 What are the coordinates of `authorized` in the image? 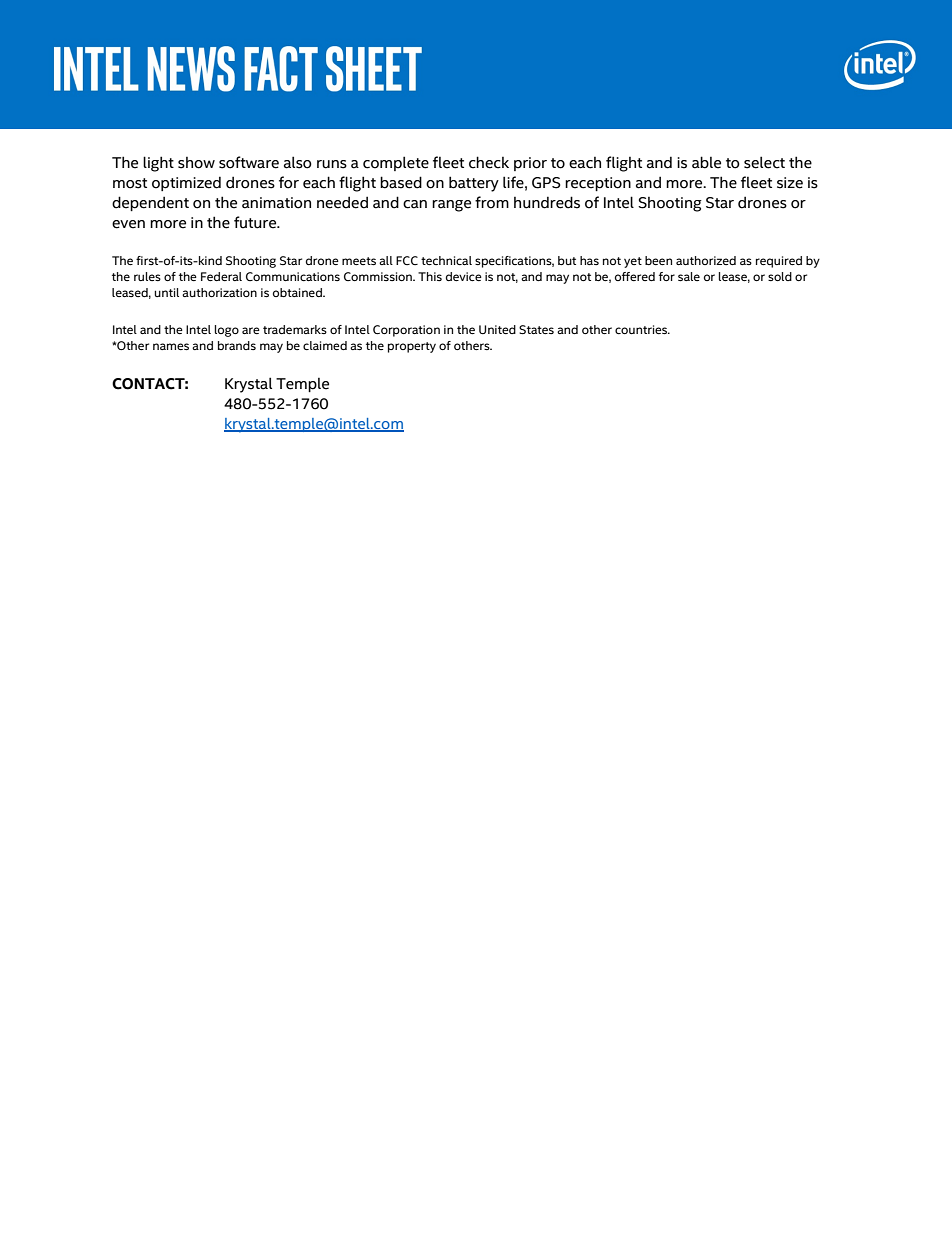 It's located at (706, 260).
